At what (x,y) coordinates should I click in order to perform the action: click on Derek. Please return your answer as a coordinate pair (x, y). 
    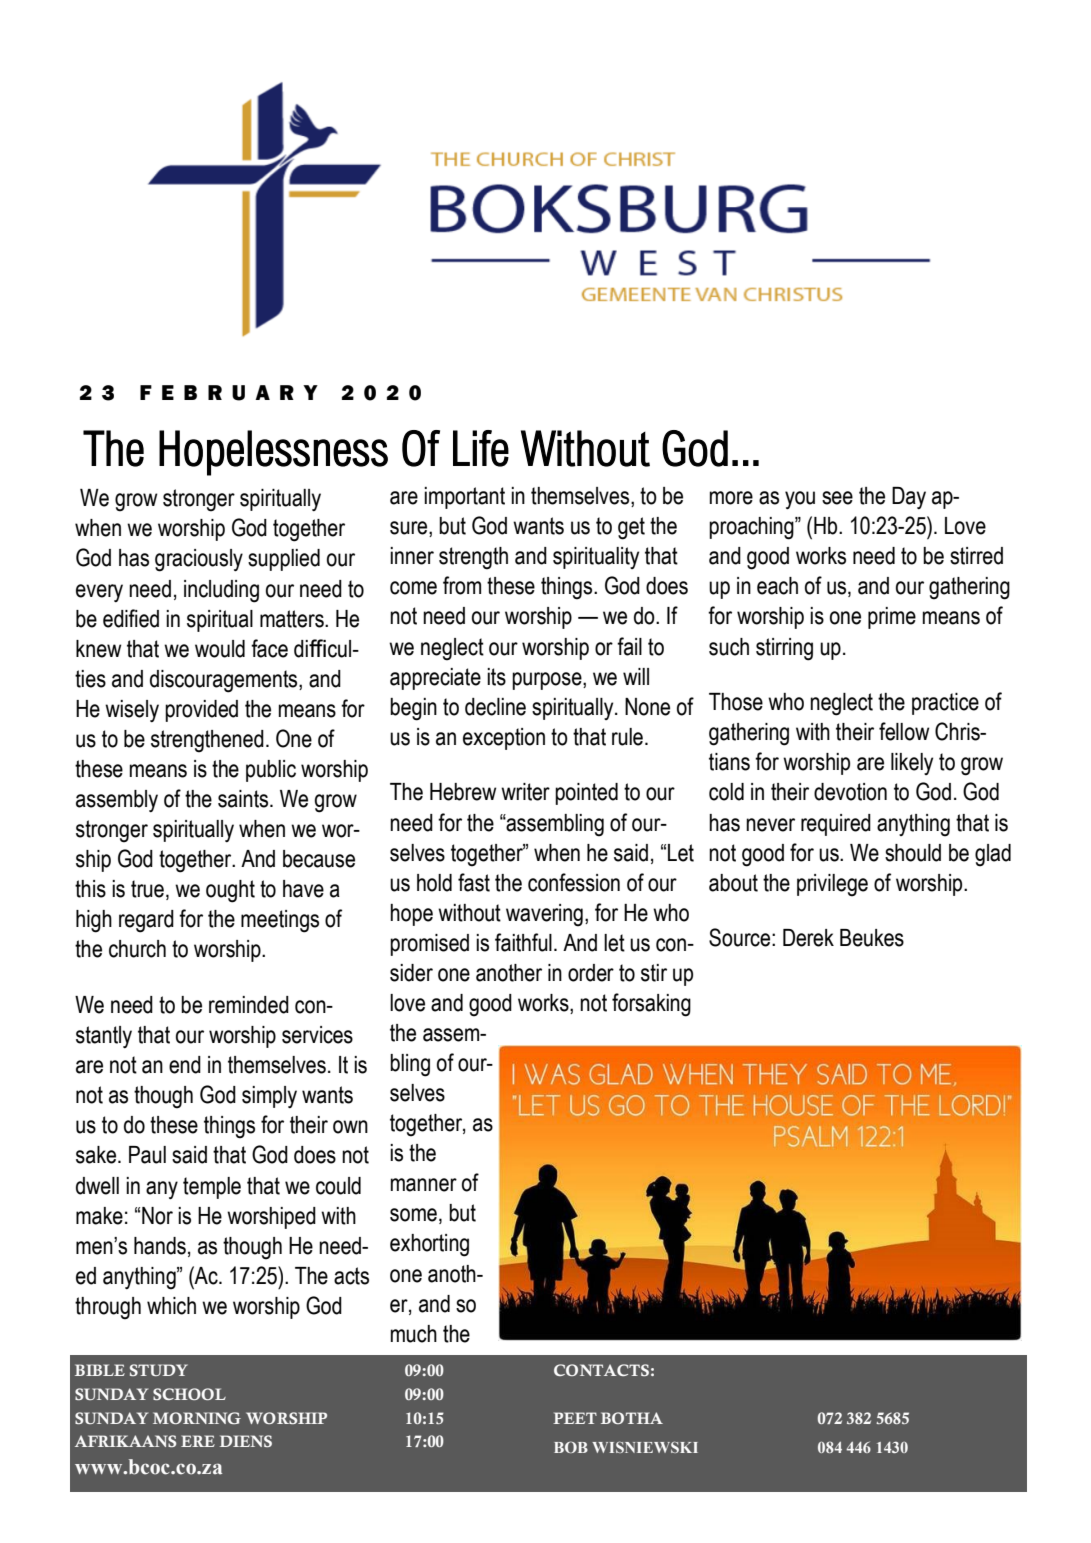
    Looking at the image, I should click on (808, 938).
